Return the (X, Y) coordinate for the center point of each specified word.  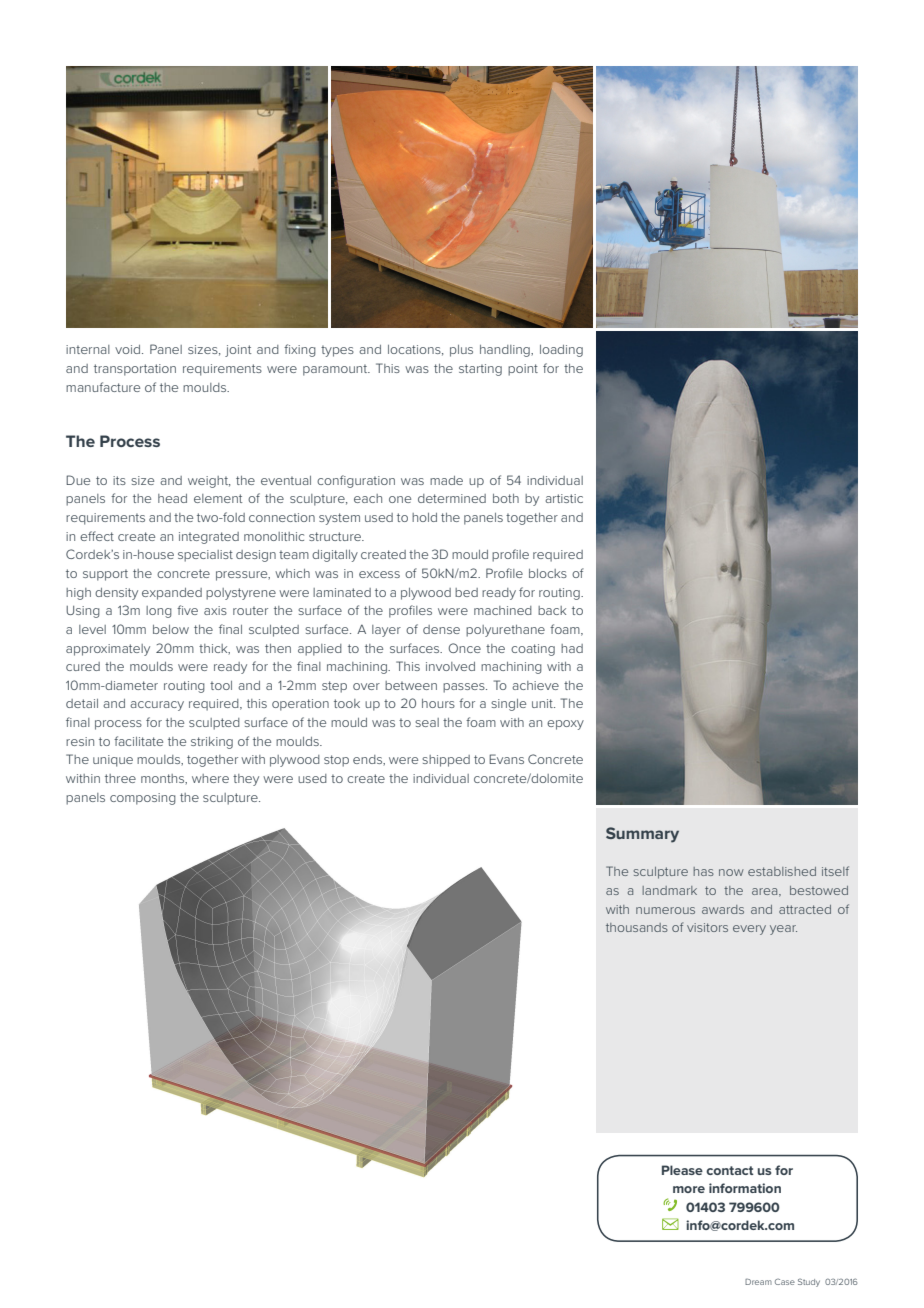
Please (682, 1170)
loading (561, 351)
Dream (758, 1282)
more (689, 1189)
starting (480, 370)
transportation (135, 370)
